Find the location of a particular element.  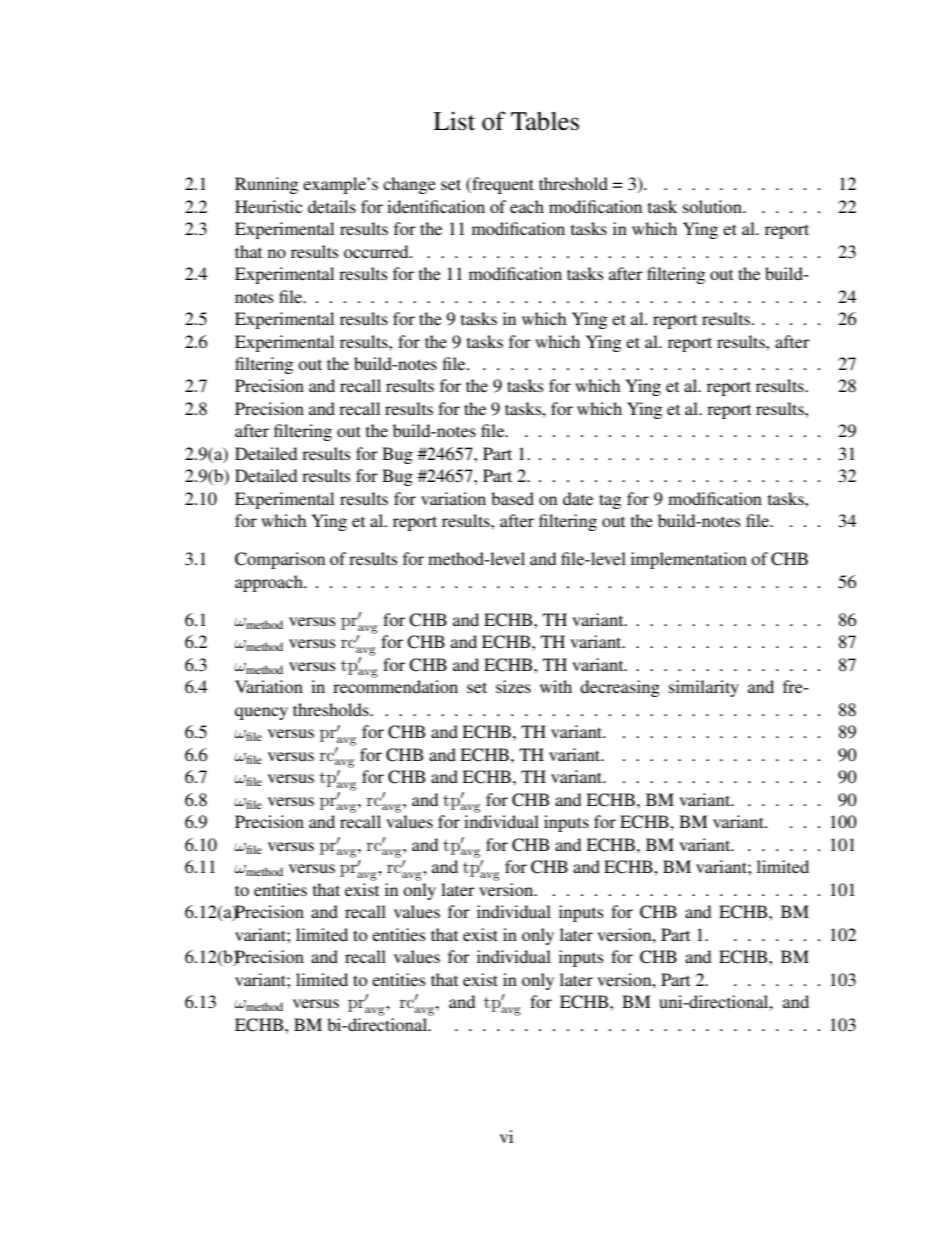

recommendation is located at coordinates (395, 686).
